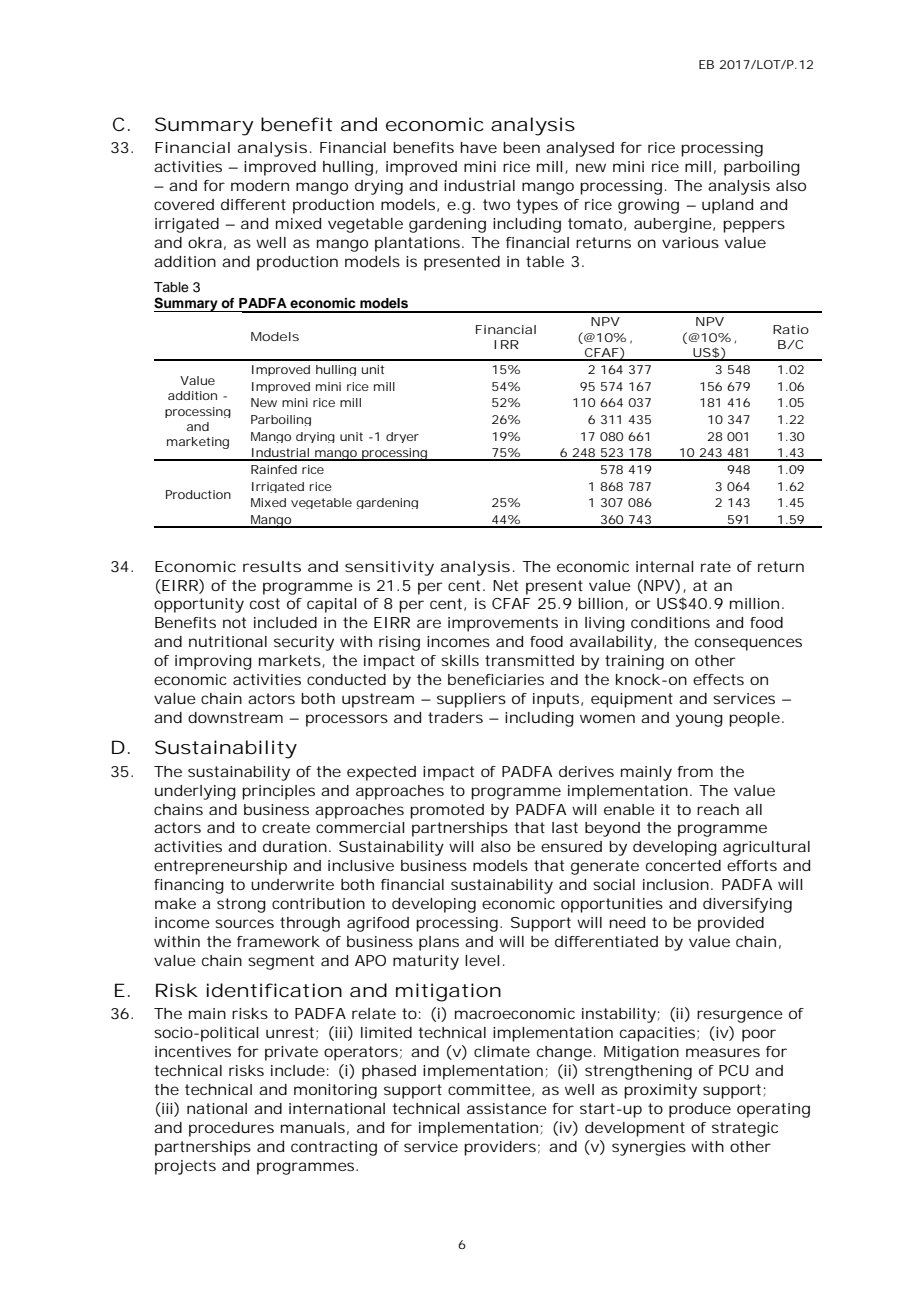 The width and height of the screenshot is (924, 1308). Describe the element at coordinates (690, 242) in the screenshot. I see `various` at that location.
